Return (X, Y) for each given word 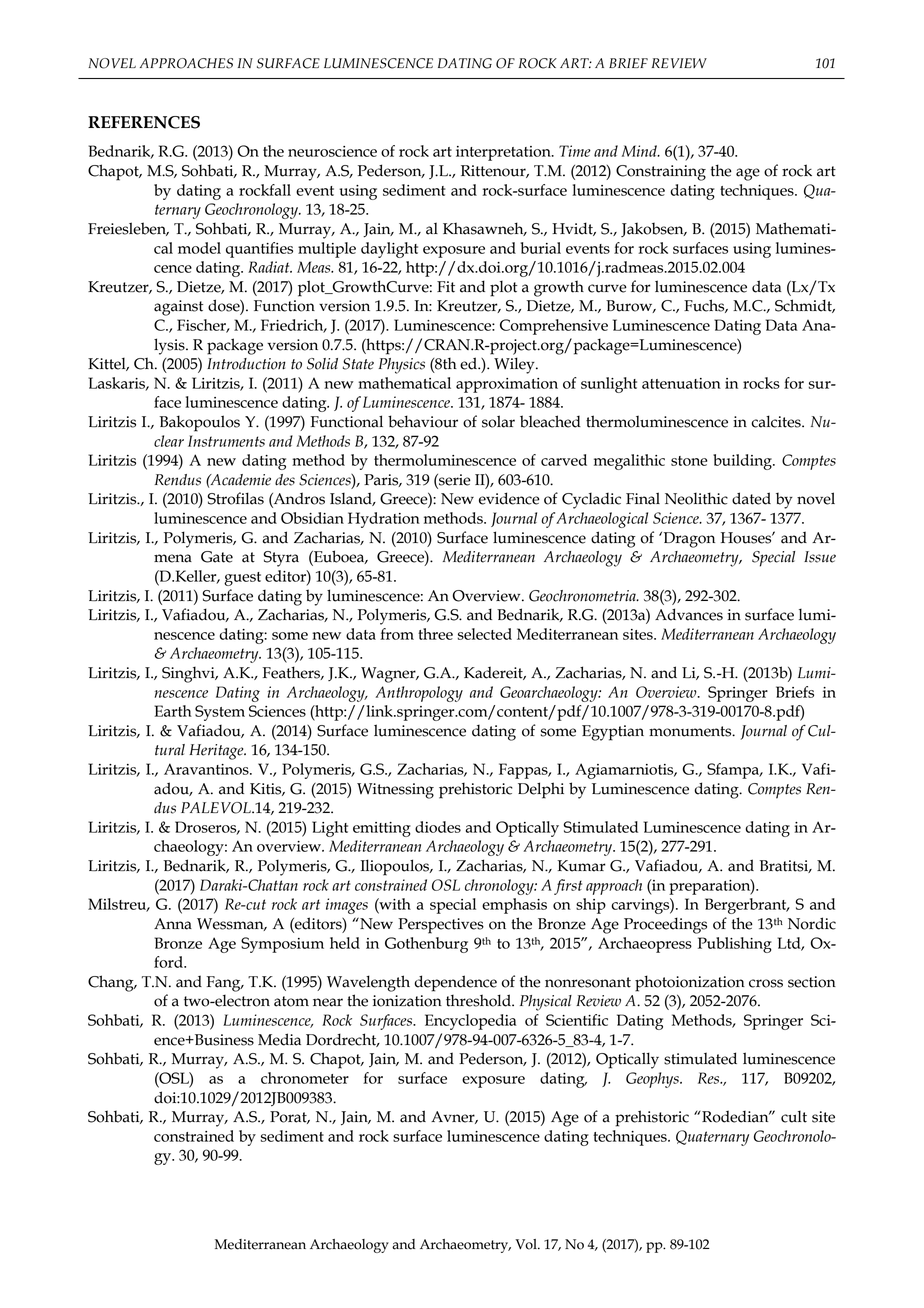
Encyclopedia (471, 1022)
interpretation (504, 153)
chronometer (305, 1078)
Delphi (541, 790)
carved (564, 460)
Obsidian (312, 518)
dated (751, 498)
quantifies (259, 250)
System (220, 713)
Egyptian (613, 733)
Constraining (661, 173)
